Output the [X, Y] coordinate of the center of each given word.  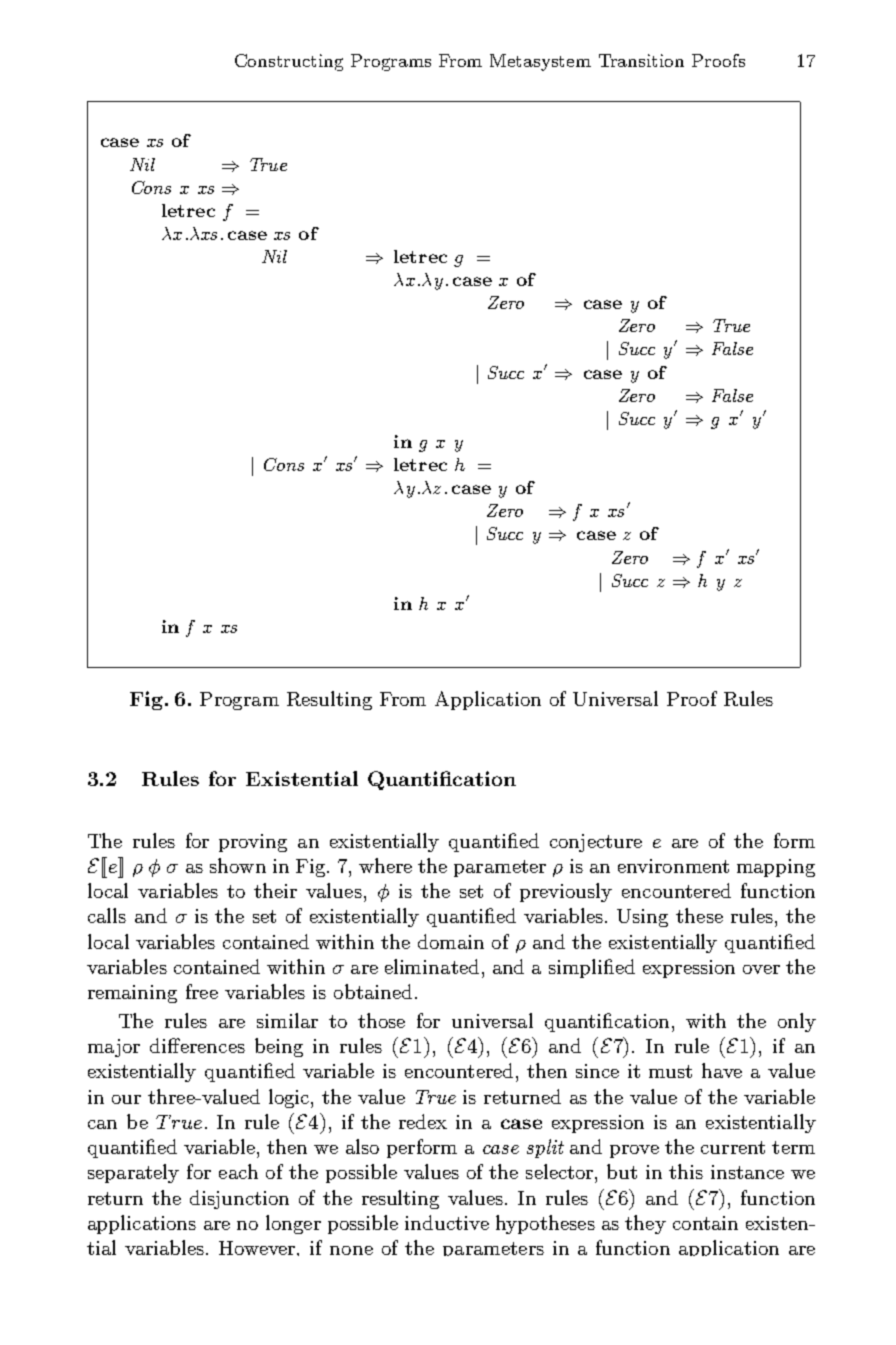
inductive [447, 1222]
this [686, 1171]
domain [451, 941]
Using [642, 918]
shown [238, 865]
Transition [641, 60]
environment [673, 866]
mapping [776, 868]
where [385, 865]
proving [253, 843]
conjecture [596, 843]
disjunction [239, 1199]
